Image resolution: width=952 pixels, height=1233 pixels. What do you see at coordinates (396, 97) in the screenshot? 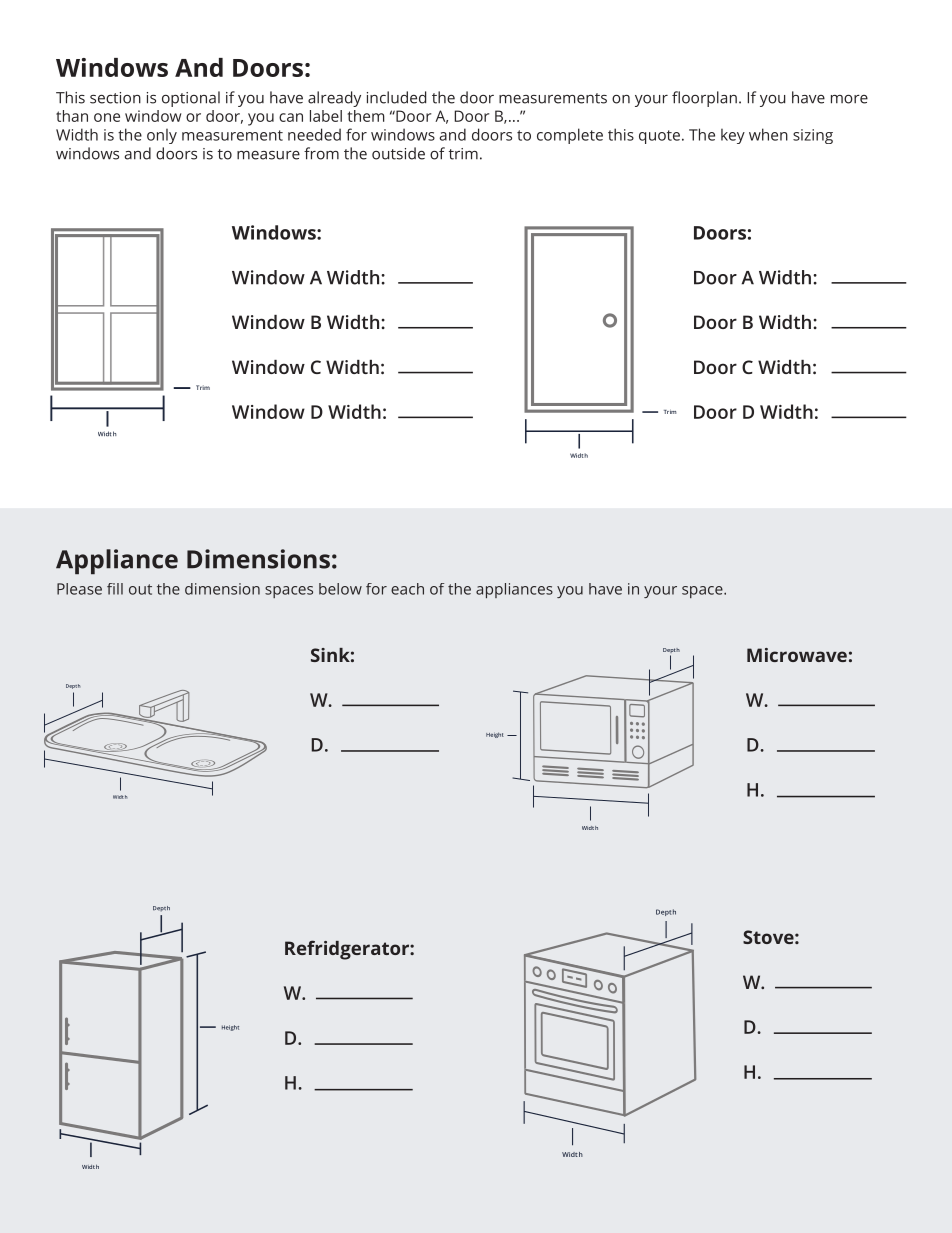
I see `included` at bounding box center [396, 97].
